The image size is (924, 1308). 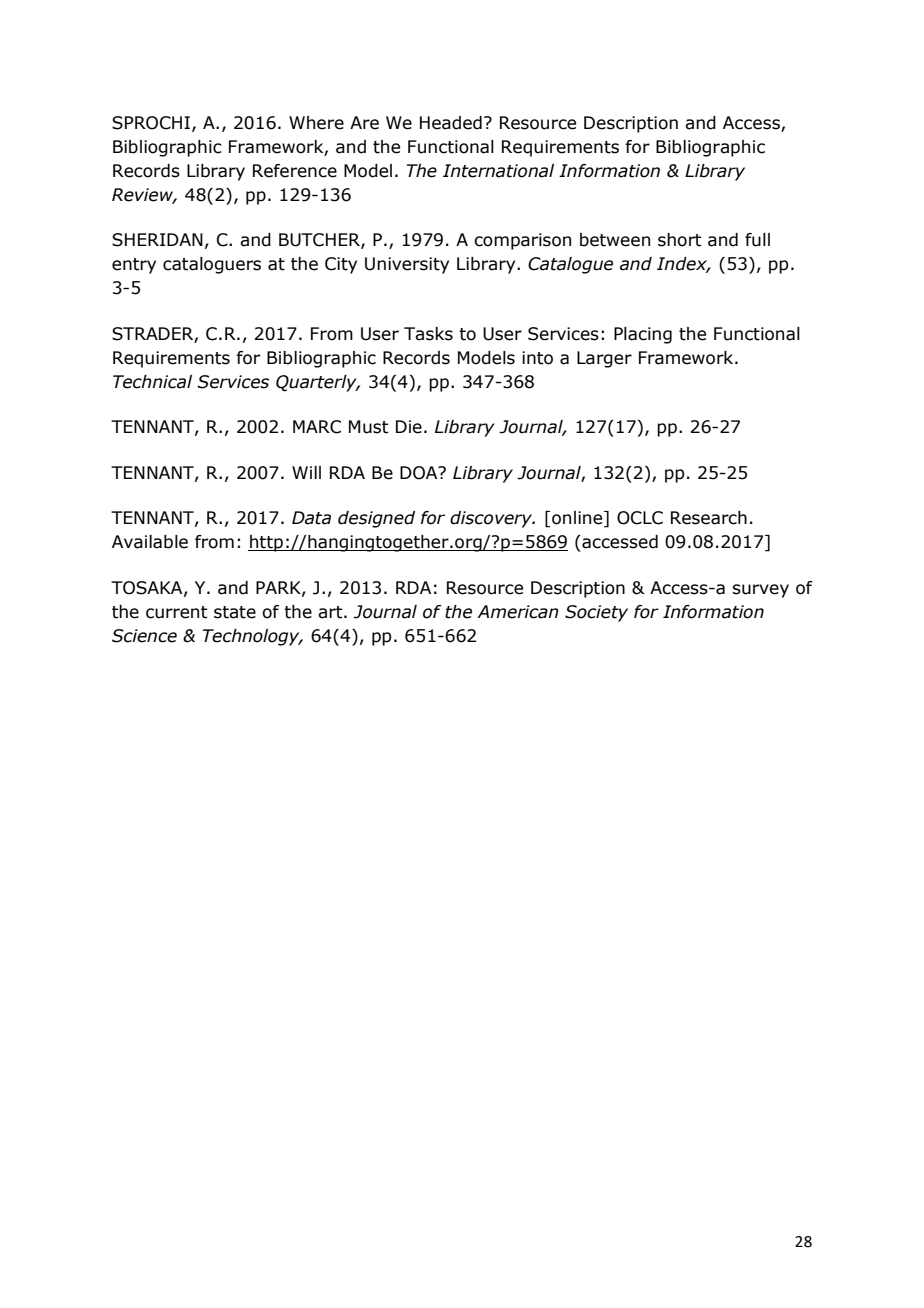 I want to click on into, so click(x=537, y=358).
